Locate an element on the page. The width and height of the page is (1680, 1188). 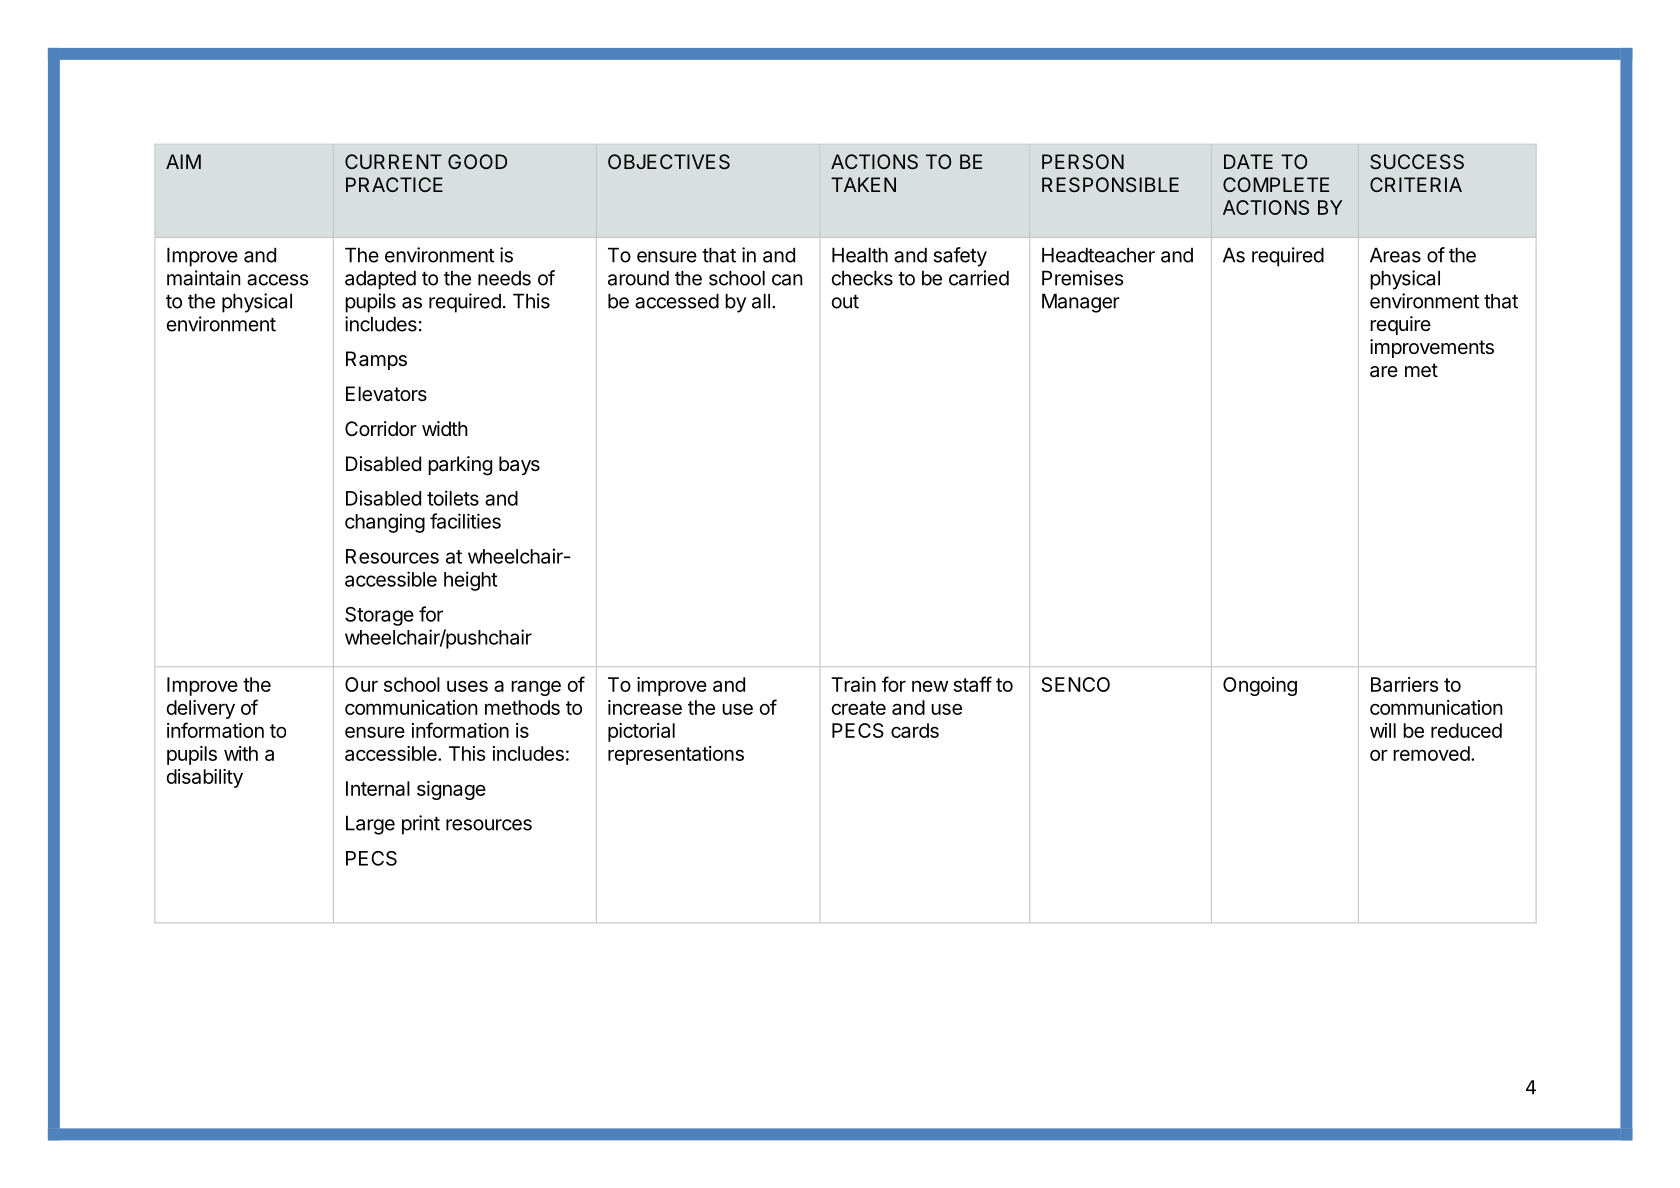
PRACTICE is located at coordinates (394, 184).
